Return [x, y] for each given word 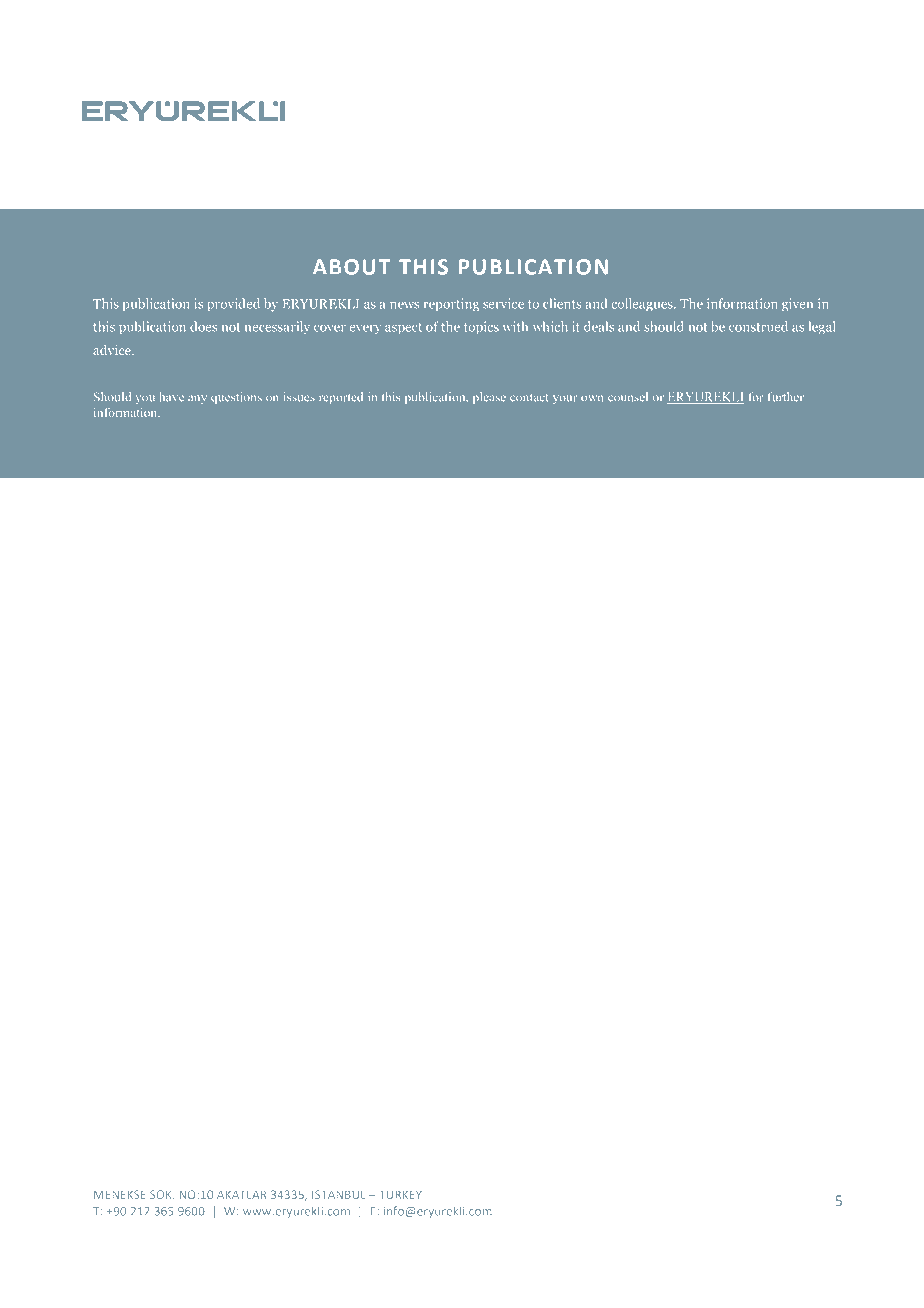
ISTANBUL [339, 1194]
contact [529, 398]
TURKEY [401, 1194]
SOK [162, 1194]
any [197, 399]
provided [234, 305]
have [172, 397]
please [489, 398]
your [565, 400]
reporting [451, 305]
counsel [628, 397]
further [786, 397]
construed [758, 326]
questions [236, 398]
